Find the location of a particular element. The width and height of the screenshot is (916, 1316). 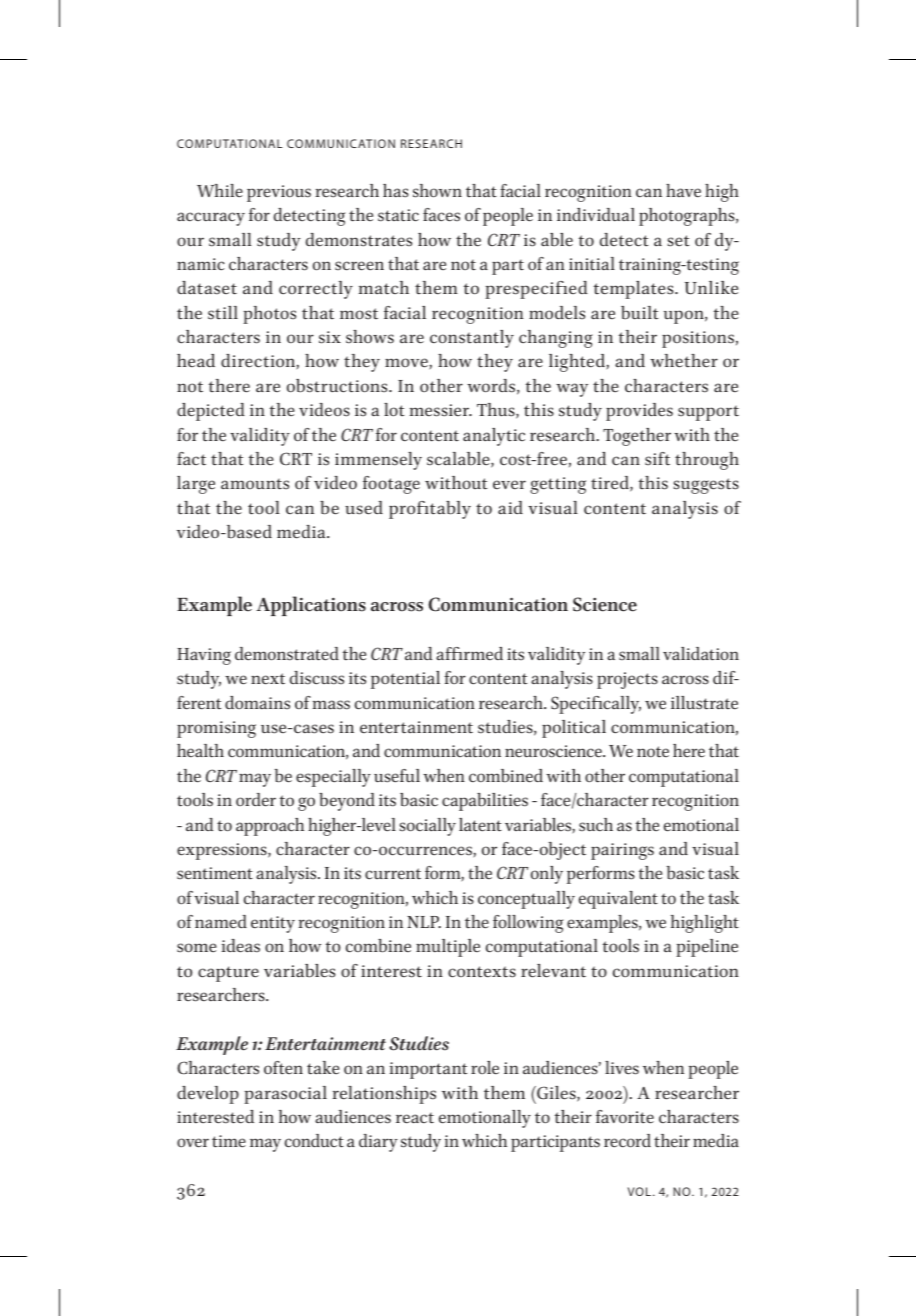

over is located at coordinates (193, 1143).
